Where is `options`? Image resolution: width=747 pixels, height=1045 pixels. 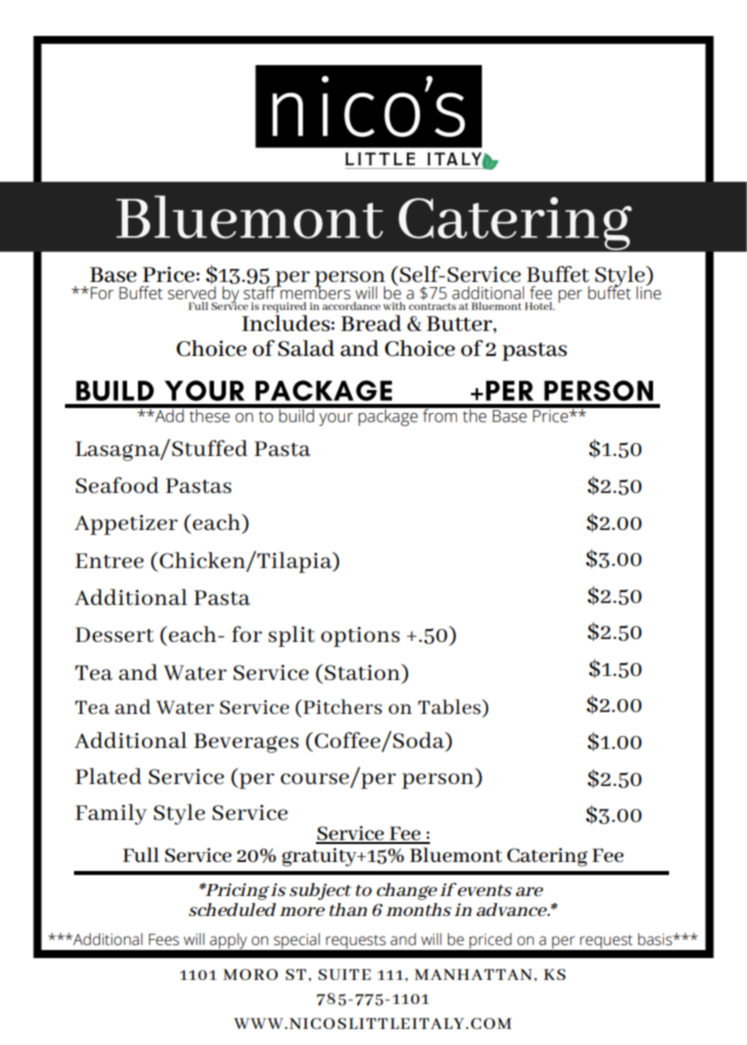
options is located at coordinates (360, 637).
